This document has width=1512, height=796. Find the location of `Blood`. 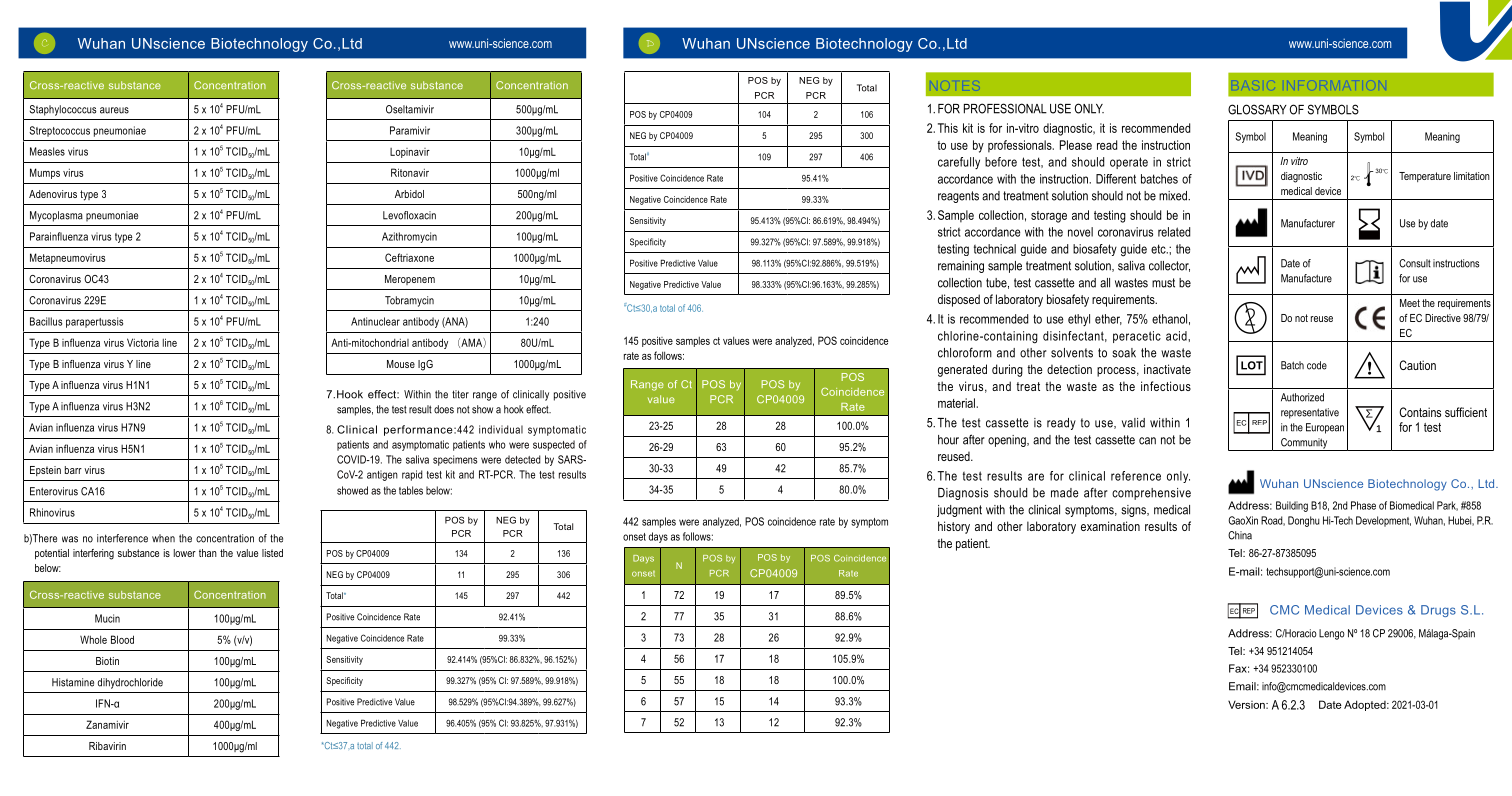

Blood is located at coordinates (122, 639).
